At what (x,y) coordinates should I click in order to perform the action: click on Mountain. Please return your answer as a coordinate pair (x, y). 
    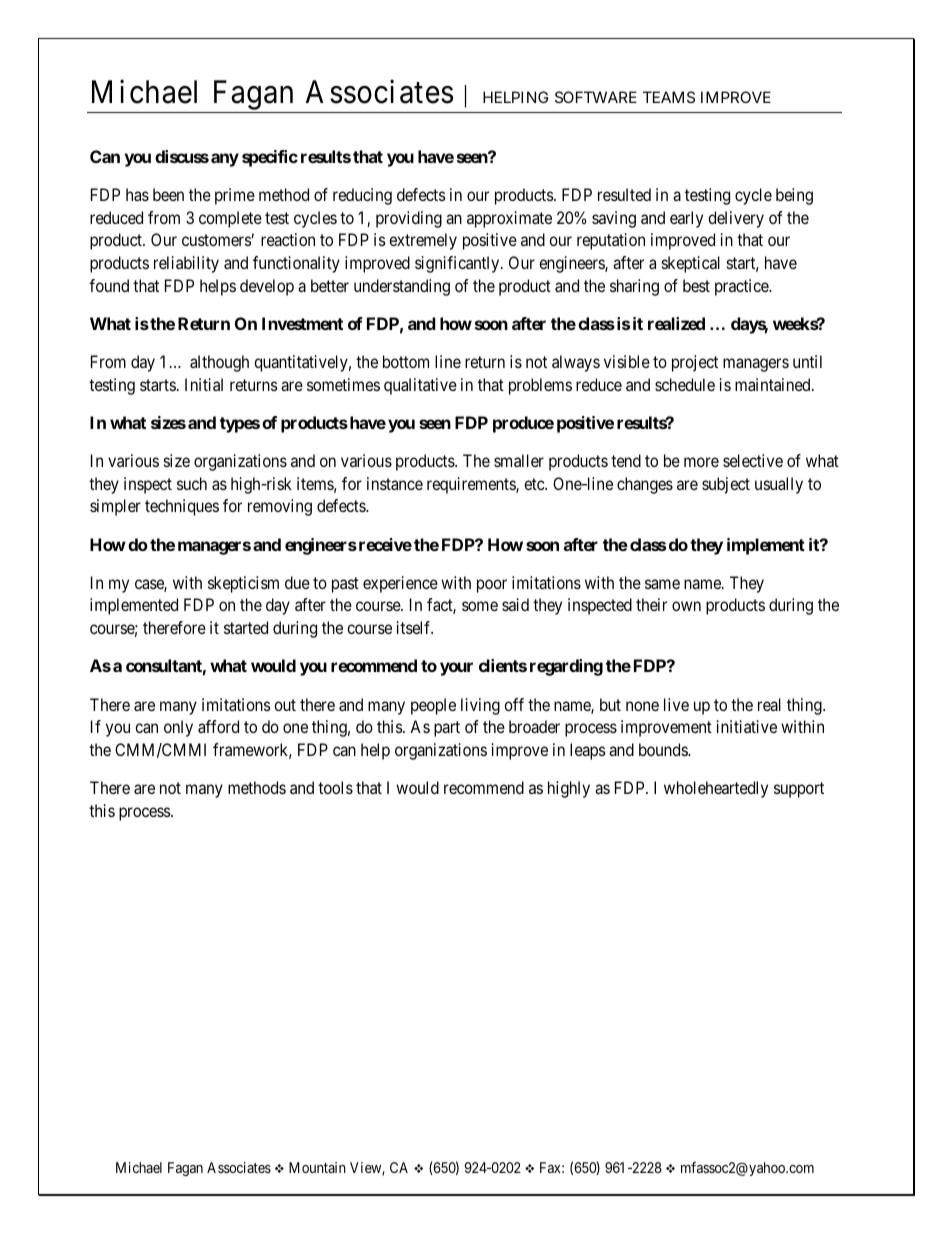
    Looking at the image, I should click on (317, 1167).
